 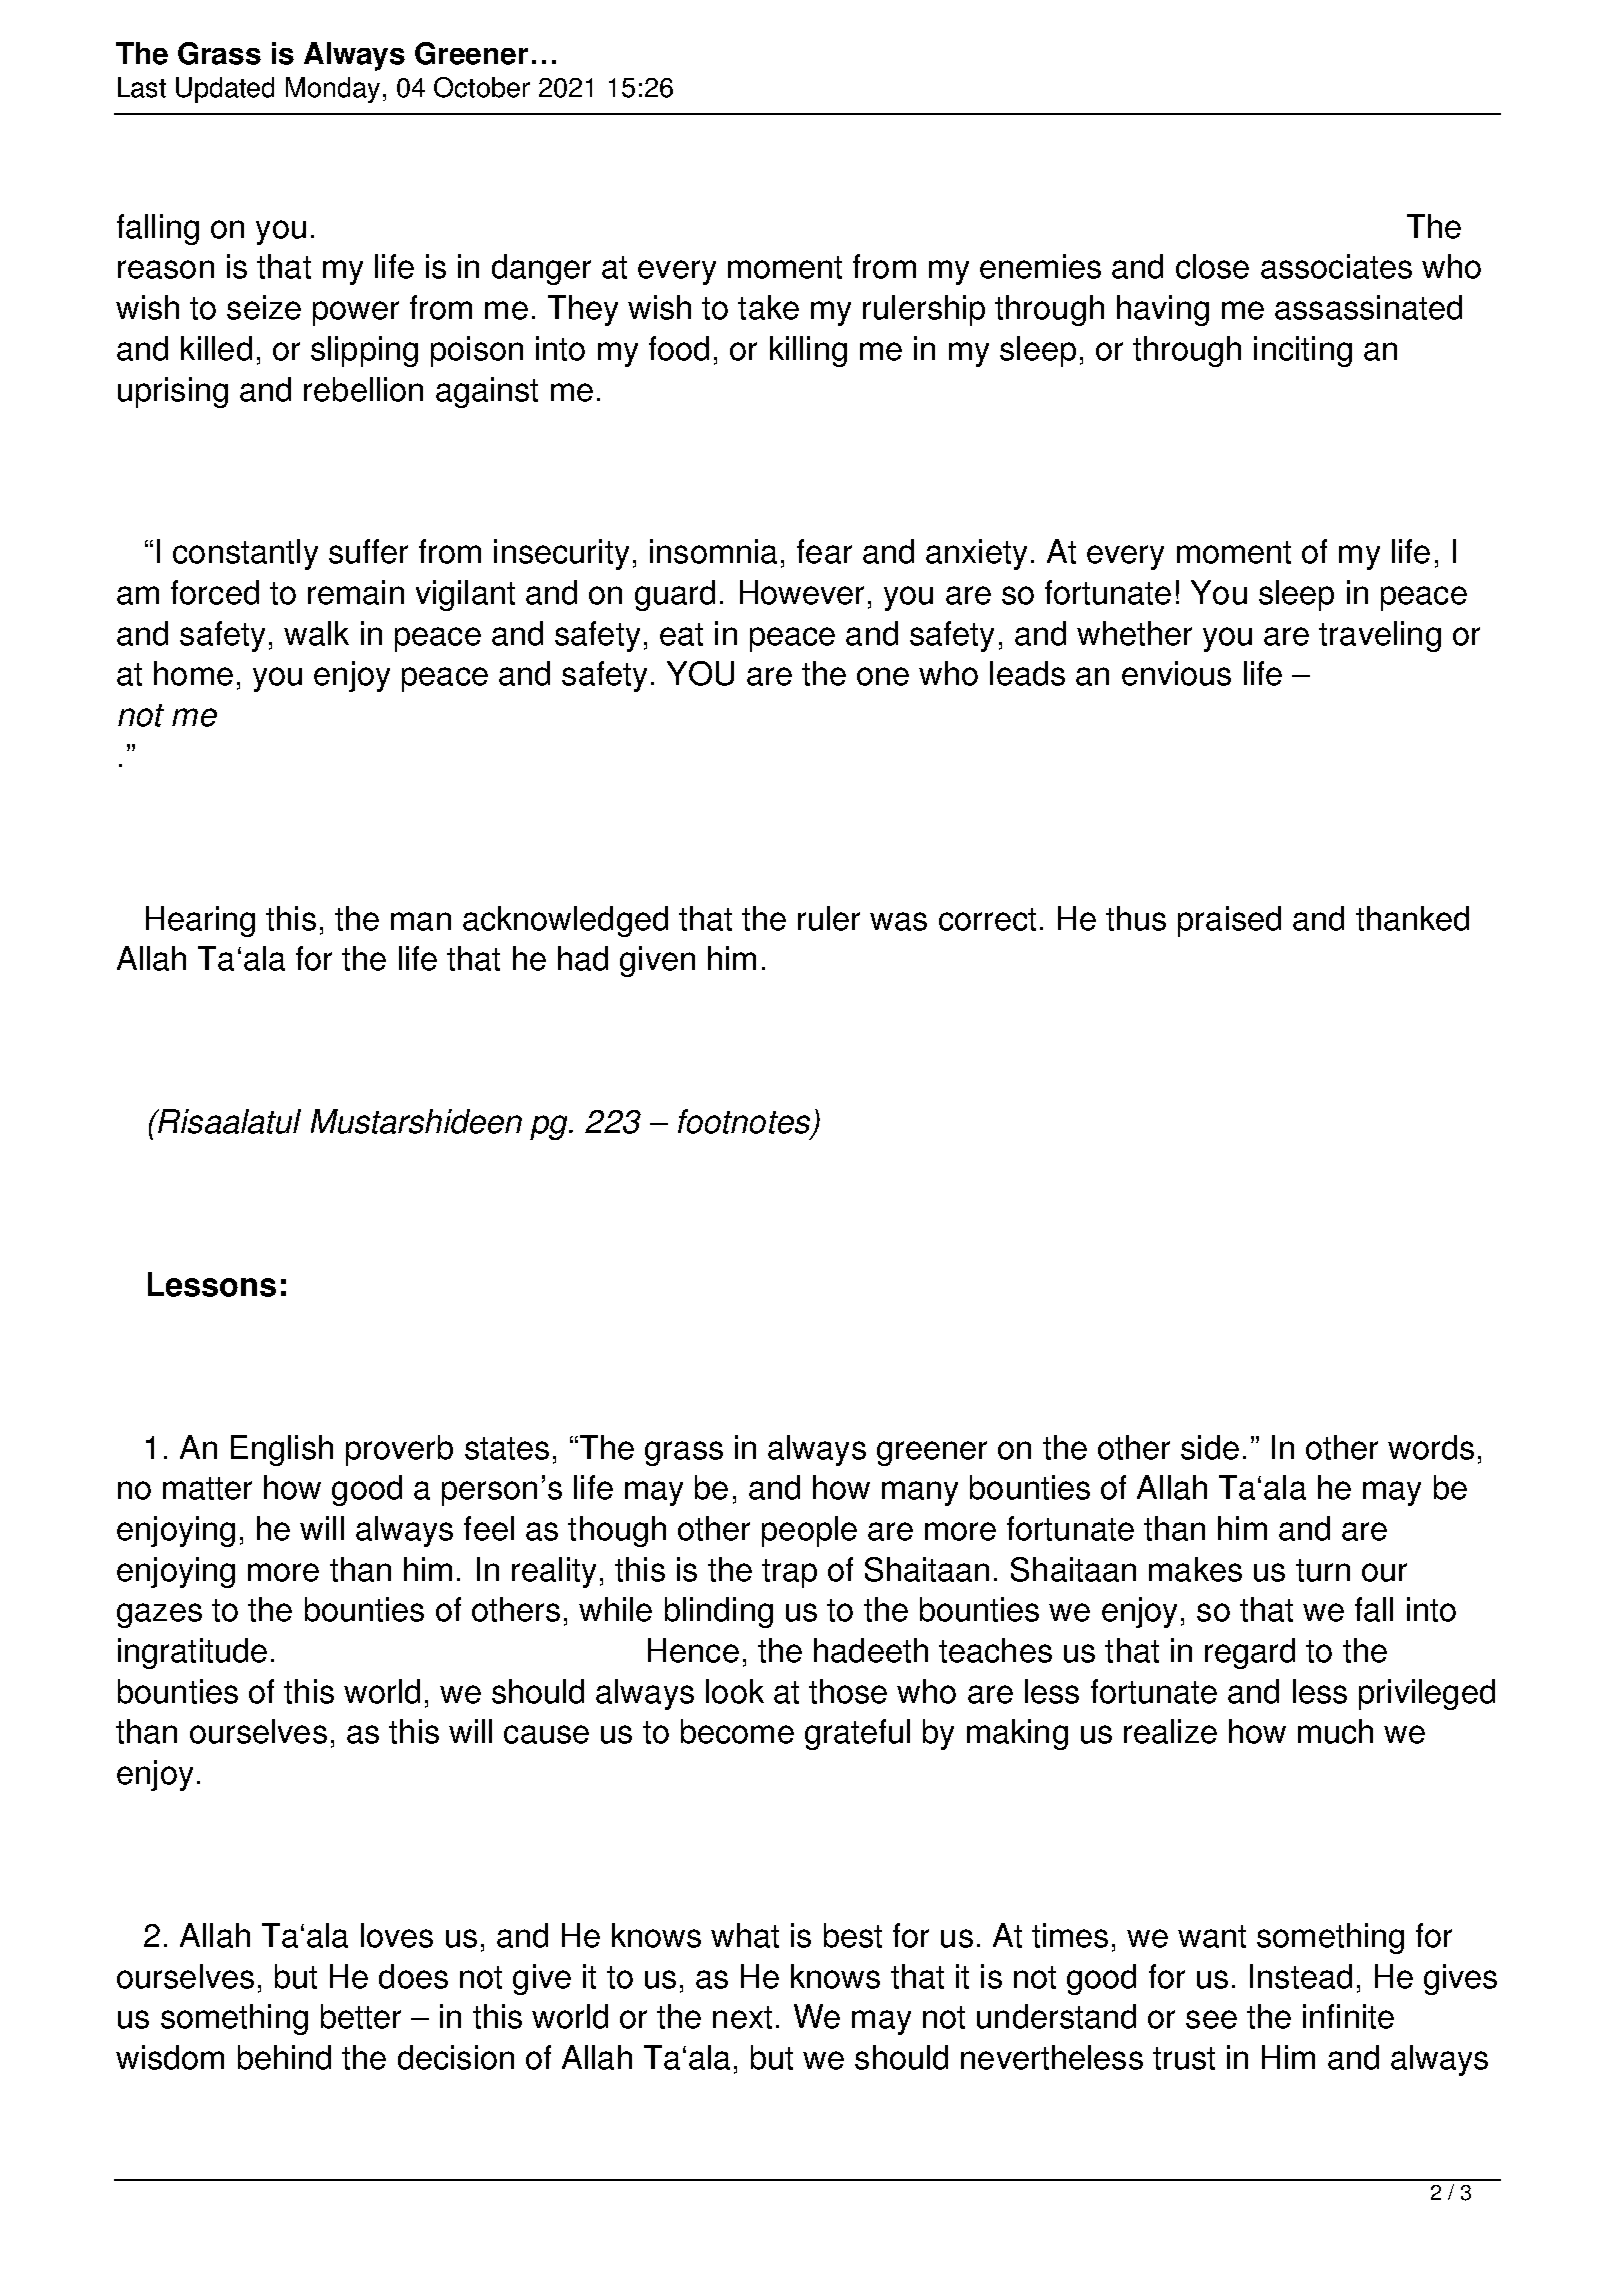 I want to click on one, so click(x=883, y=676).
